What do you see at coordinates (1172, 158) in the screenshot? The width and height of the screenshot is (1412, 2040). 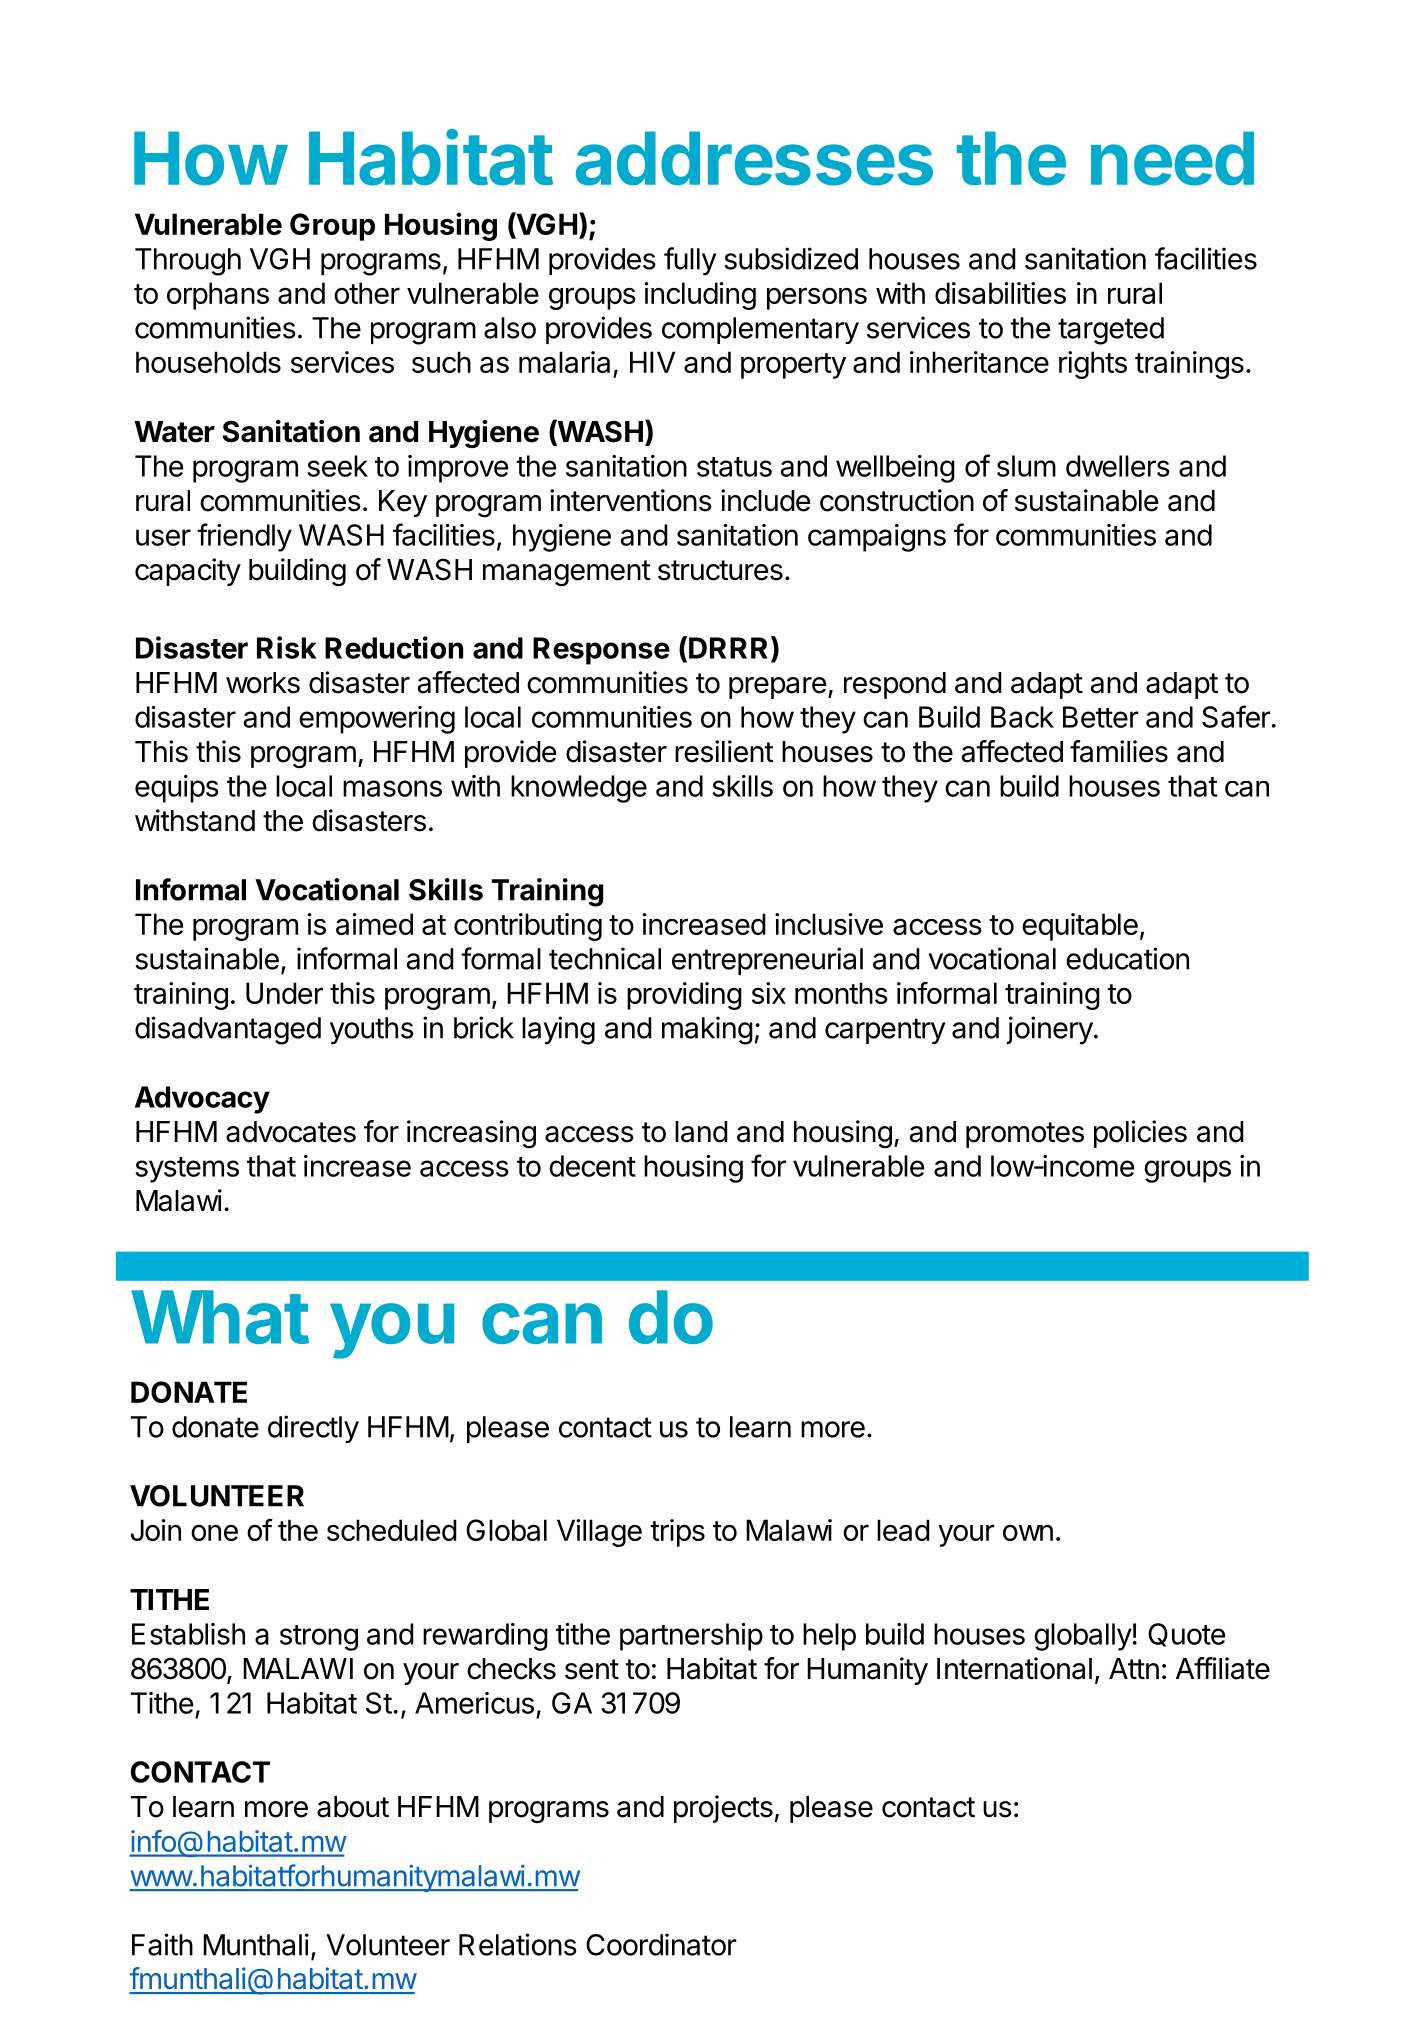 I see `need` at bounding box center [1172, 158].
